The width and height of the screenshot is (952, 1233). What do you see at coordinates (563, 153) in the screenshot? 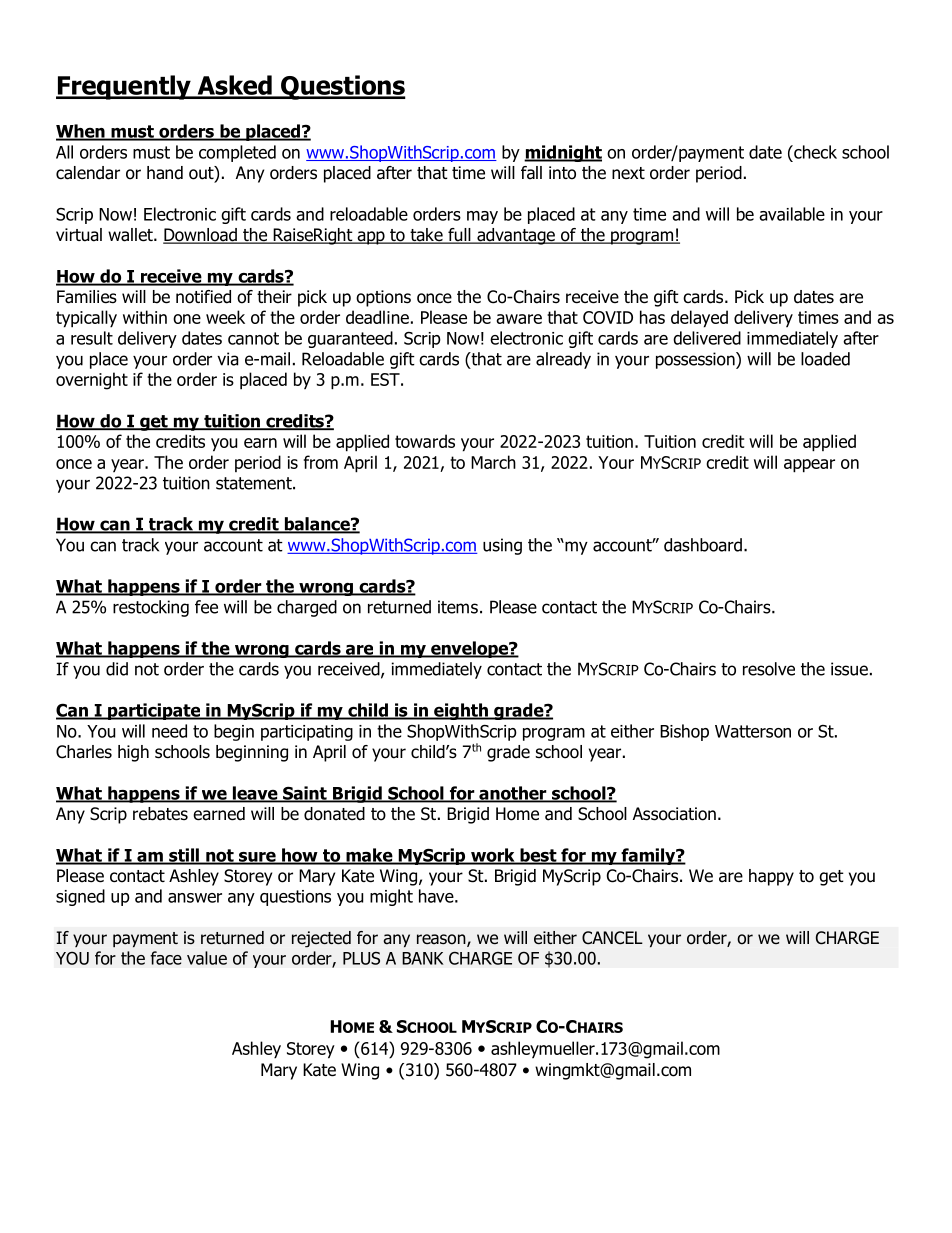
I see `midnight` at bounding box center [563, 153].
